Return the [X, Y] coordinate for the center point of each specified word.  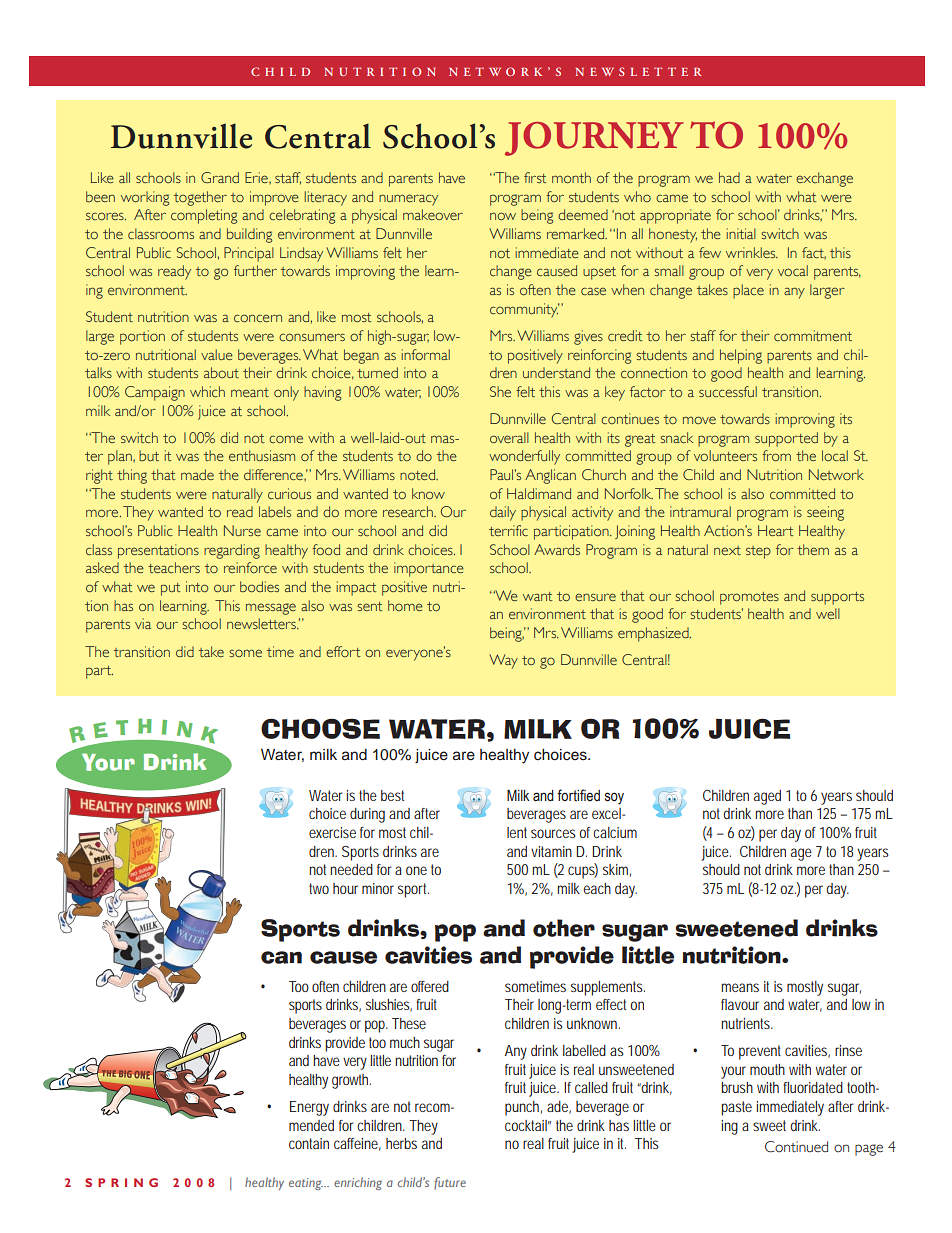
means [740, 987]
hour [345, 888]
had [729, 177]
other [564, 928]
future [450, 1183]
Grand [220, 177]
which [207, 391]
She [500, 391]
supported [786, 439]
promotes [749, 598]
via [143, 623]
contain [309, 1143]
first [535, 177]
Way [503, 661]
